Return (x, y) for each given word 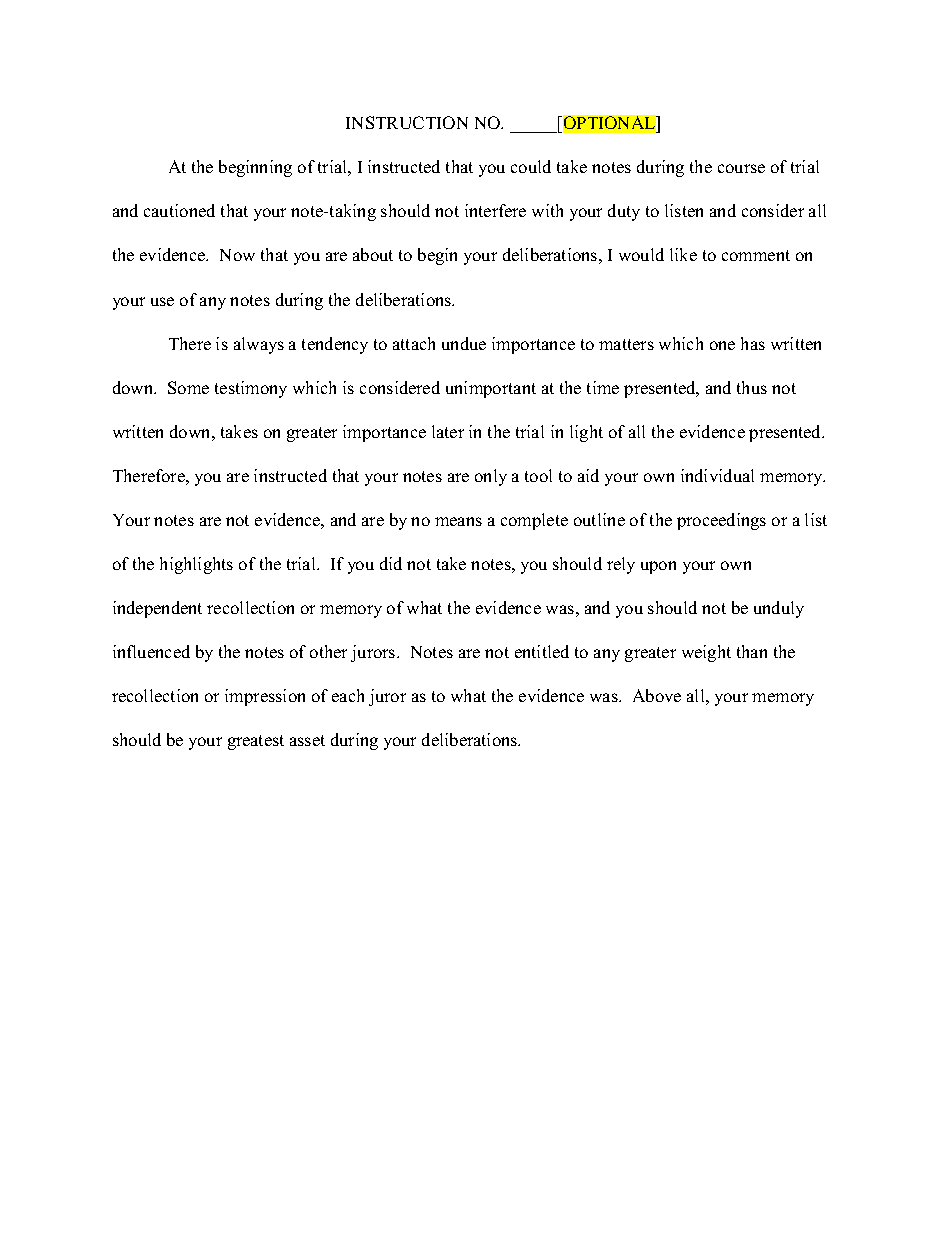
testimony (251, 389)
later (448, 431)
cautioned (179, 210)
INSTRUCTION (407, 122)
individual (717, 475)
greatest (256, 742)
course (741, 168)
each (348, 695)
